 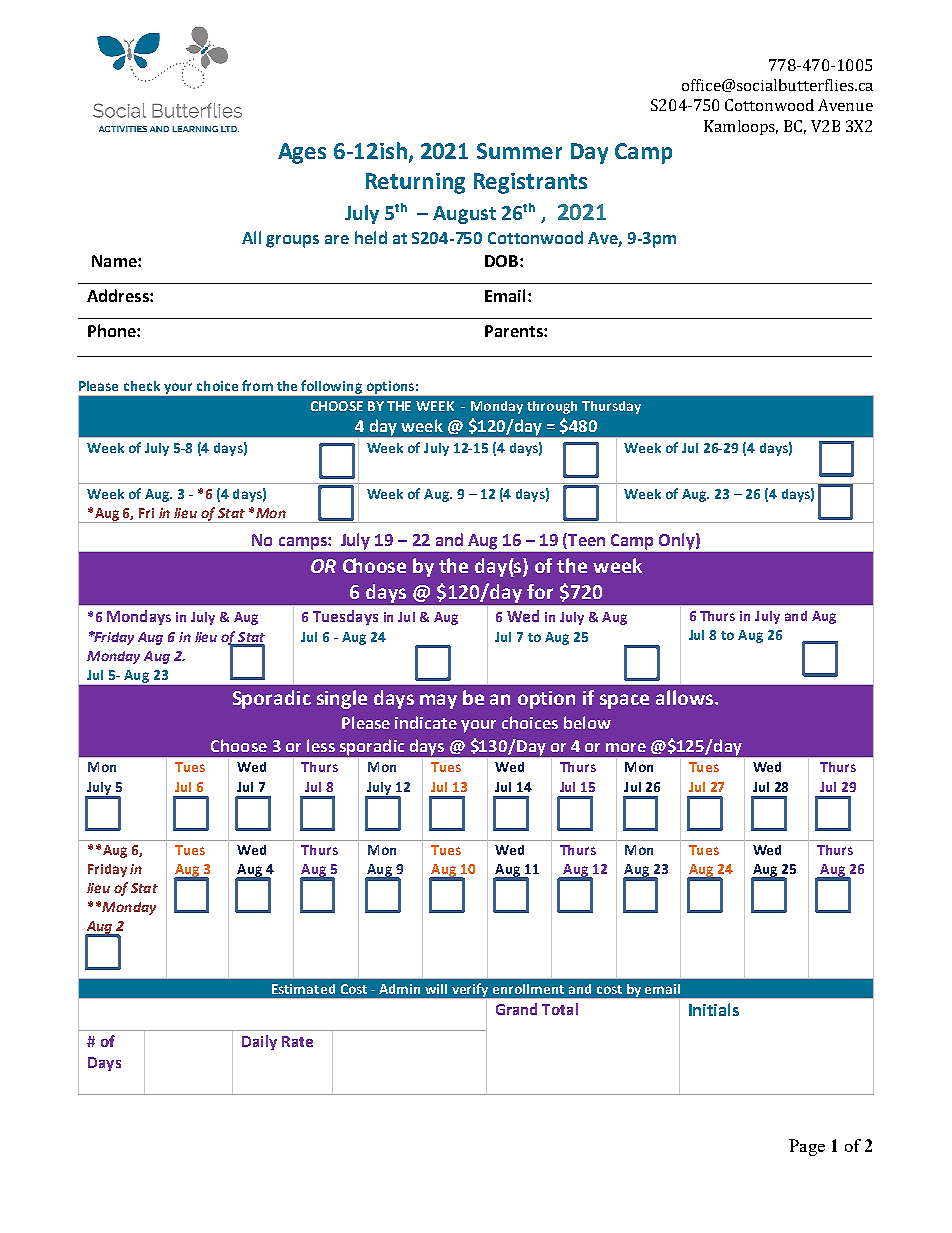 I want to click on Returning, so click(x=415, y=183).
